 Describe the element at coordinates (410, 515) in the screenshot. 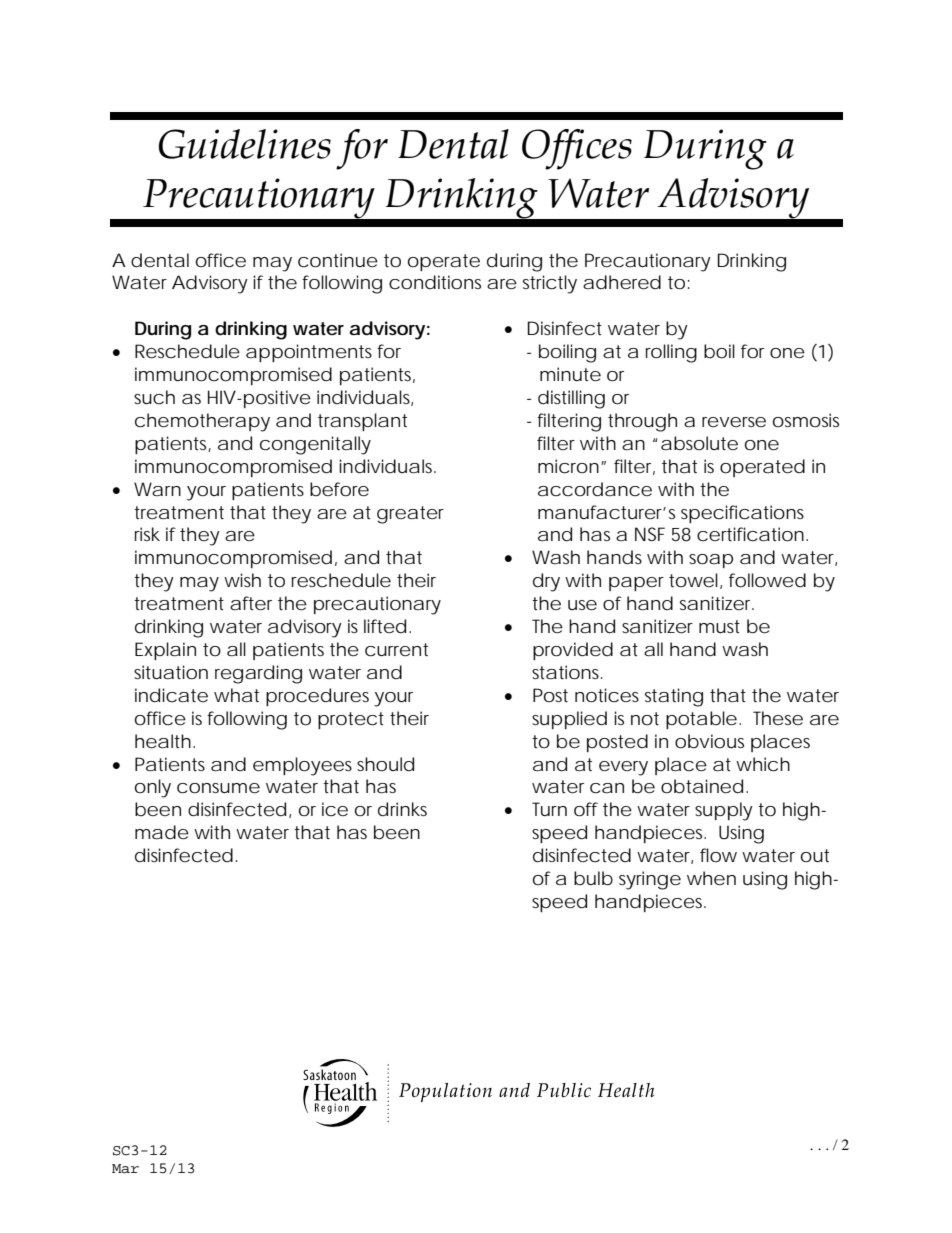

I see `greater` at that location.
